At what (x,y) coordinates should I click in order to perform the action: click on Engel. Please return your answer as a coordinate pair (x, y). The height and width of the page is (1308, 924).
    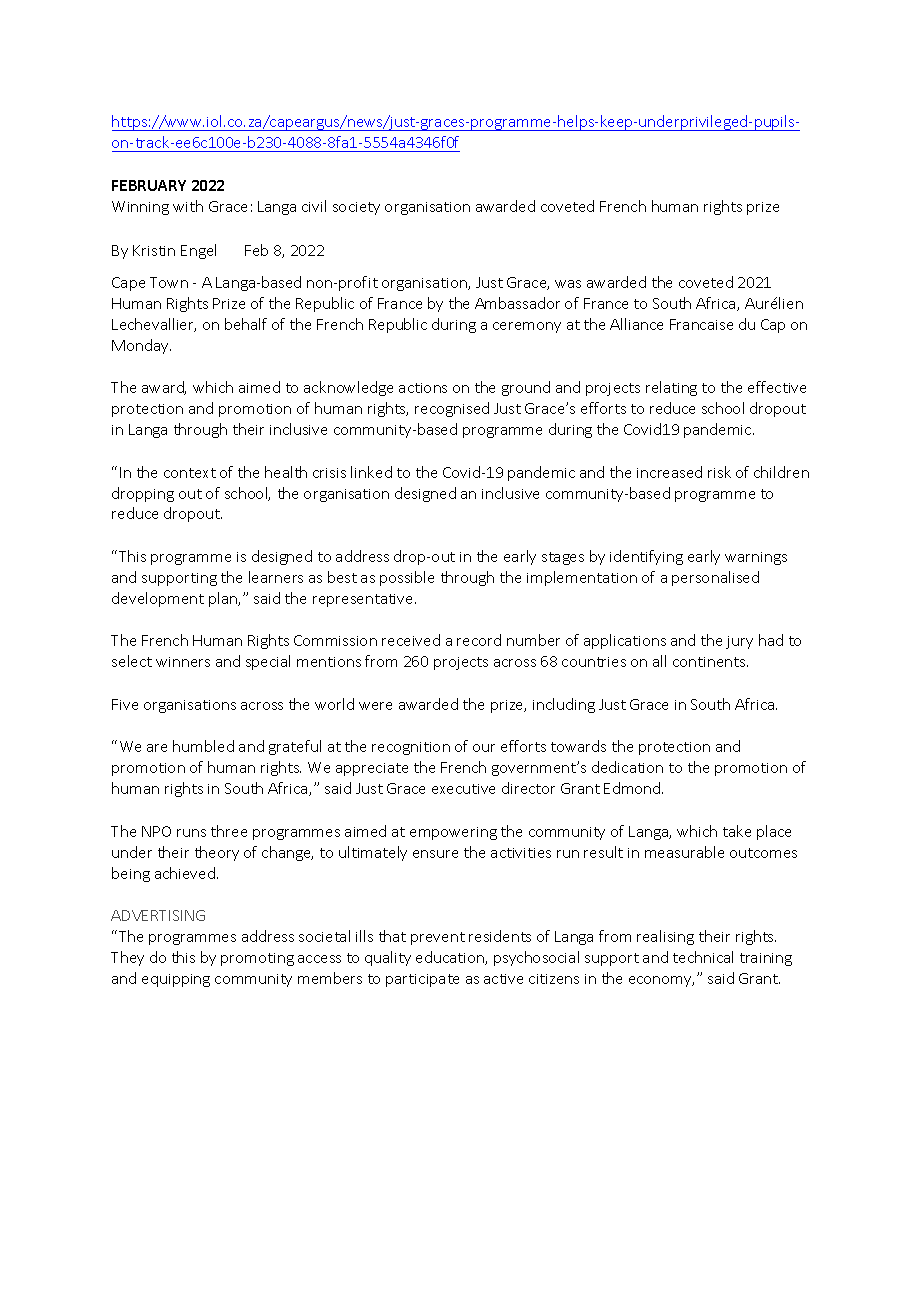
    Looking at the image, I should click on (198, 251).
